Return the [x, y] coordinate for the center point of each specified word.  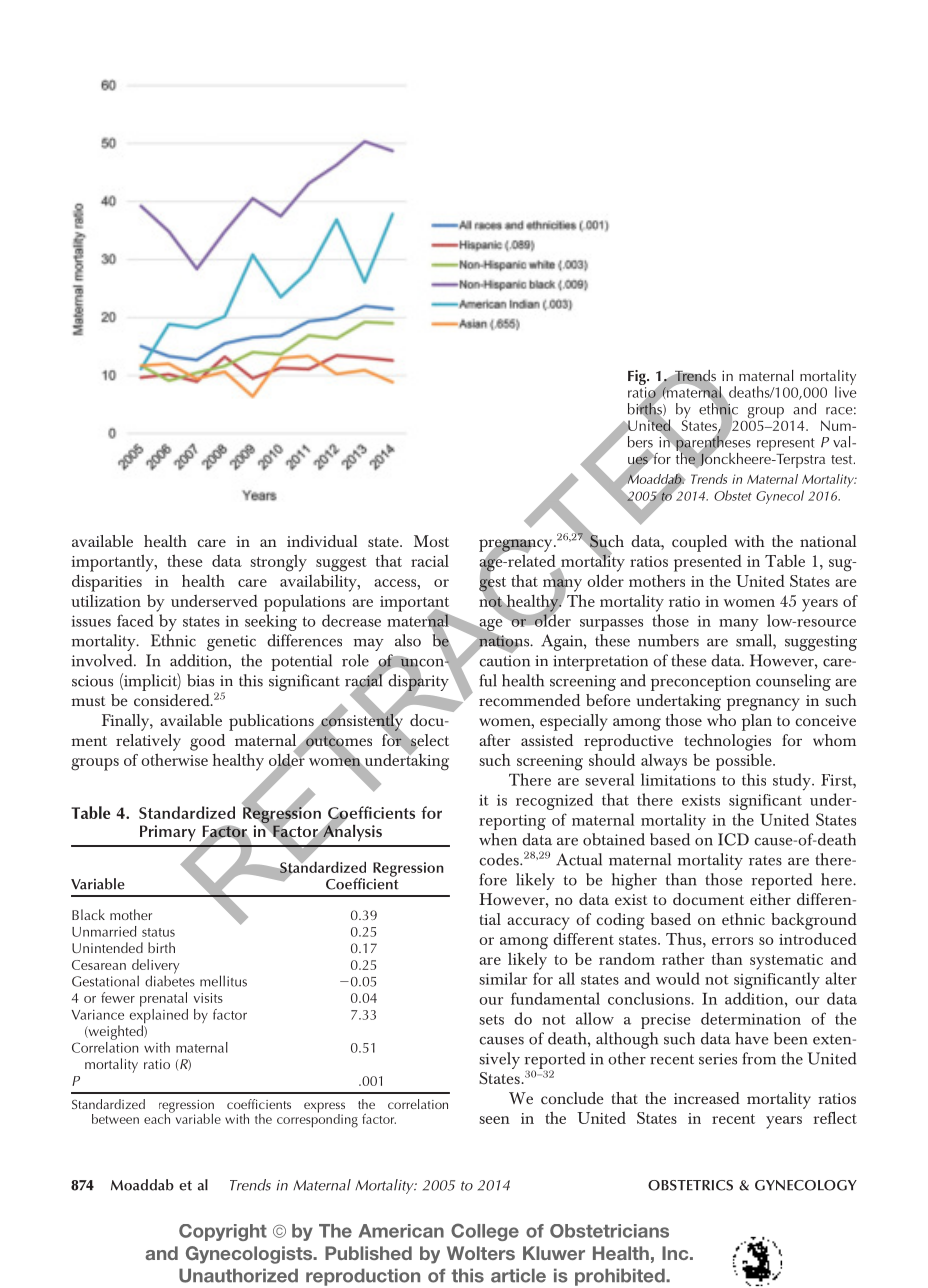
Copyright [223, 1232]
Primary [168, 833]
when [498, 839]
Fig [638, 377]
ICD [733, 839]
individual [322, 541]
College [485, 1232]
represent [786, 444]
